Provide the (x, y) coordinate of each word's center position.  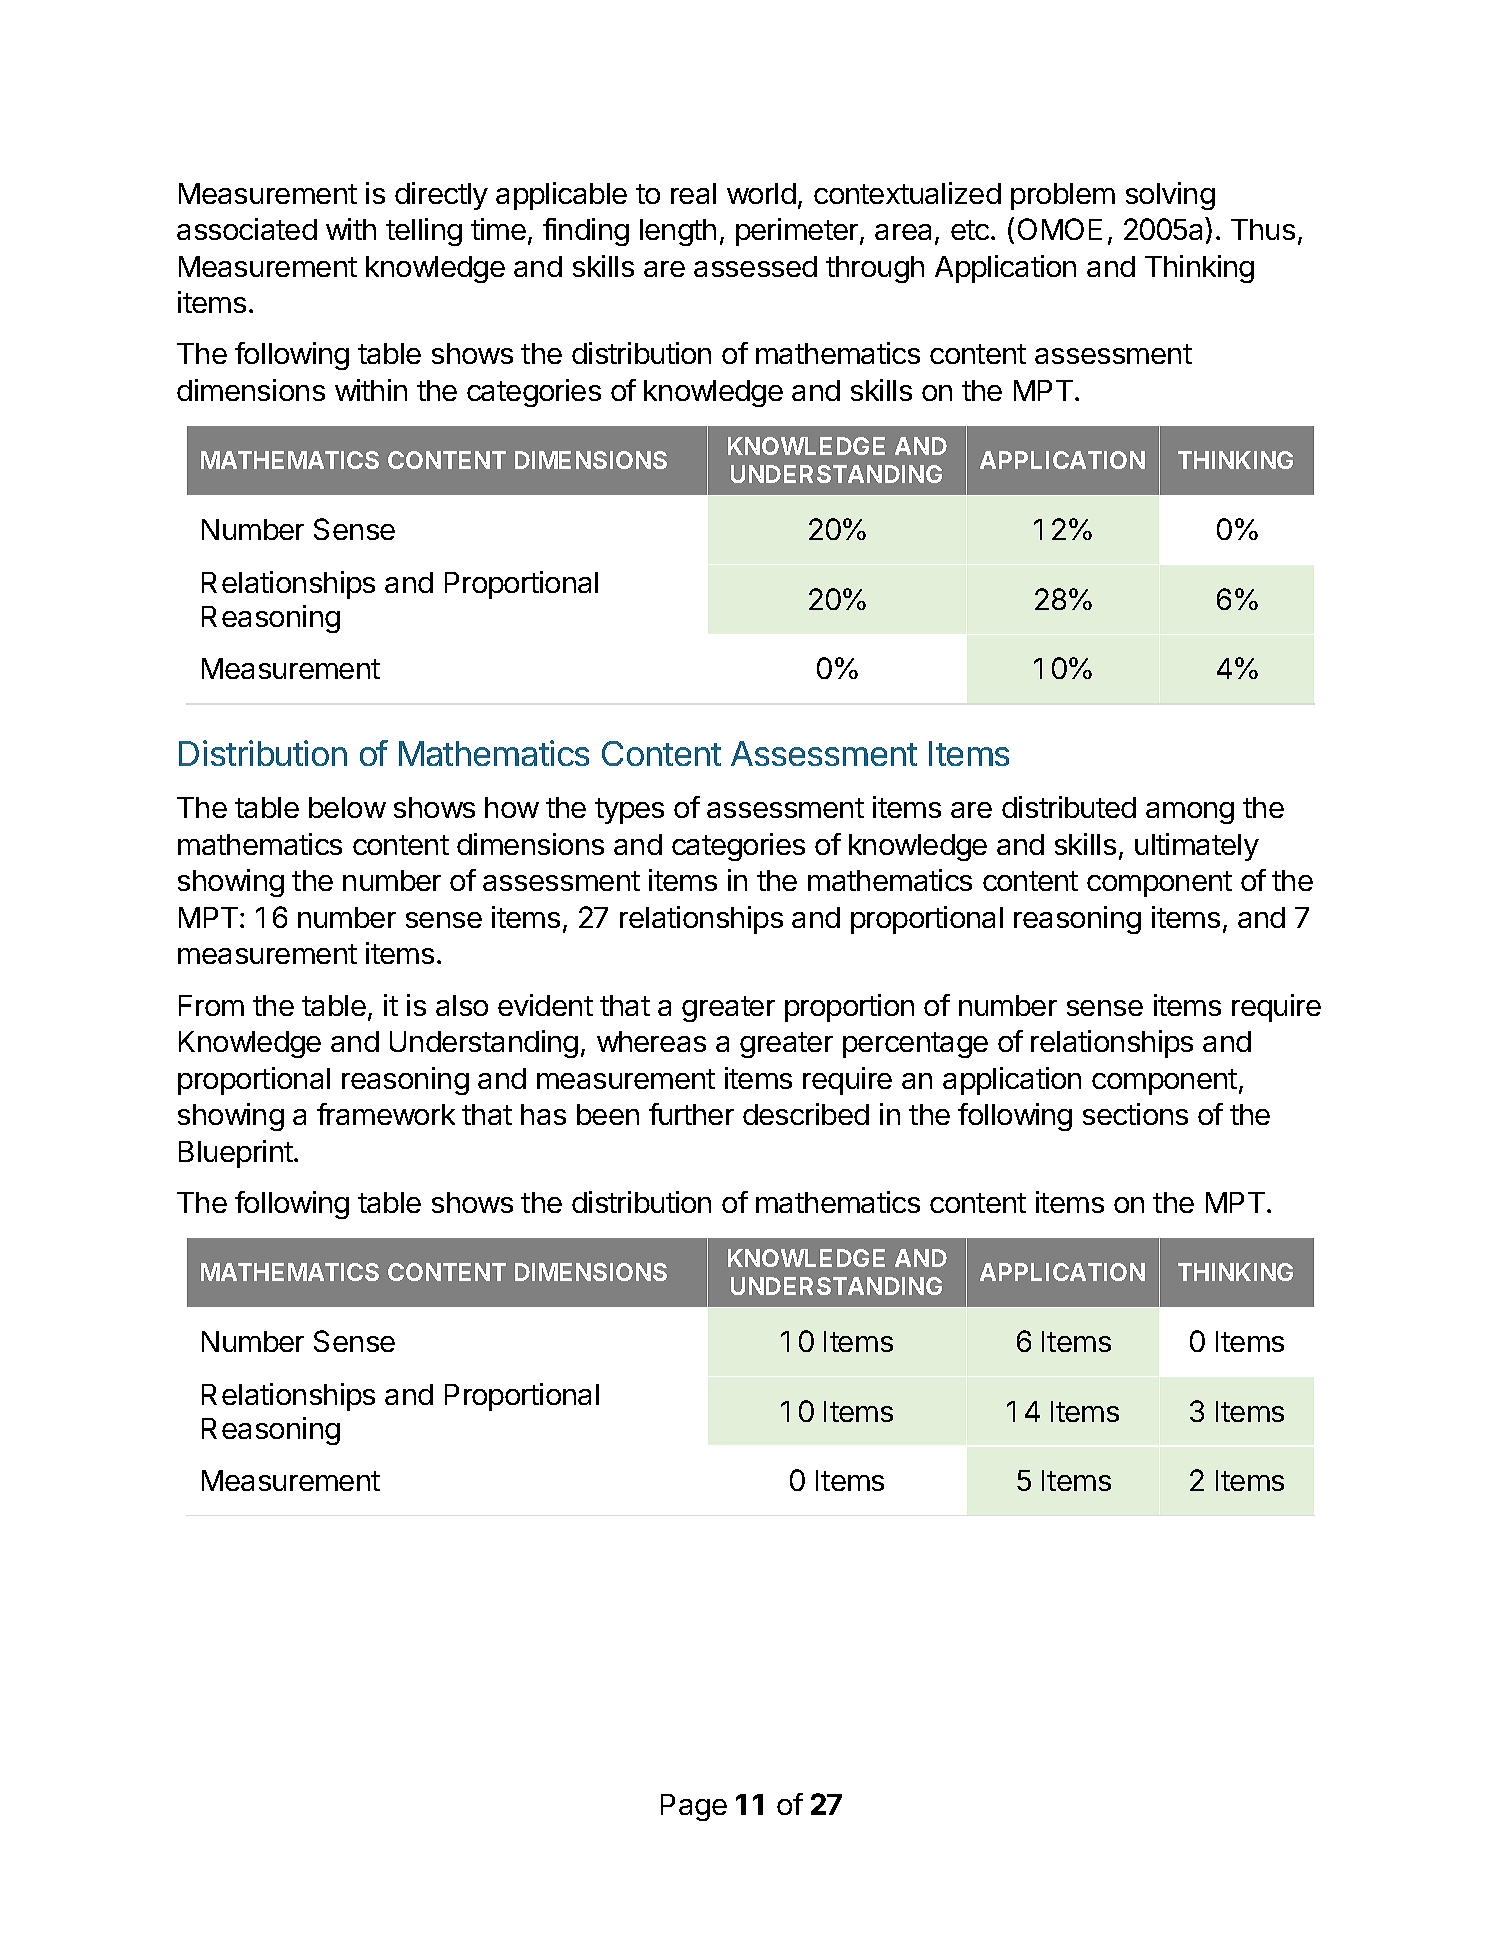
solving (1170, 196)
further (691, 1114)
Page (694, 1807)
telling (424, 232)
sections (1135, 1114)
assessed (755, 266)
